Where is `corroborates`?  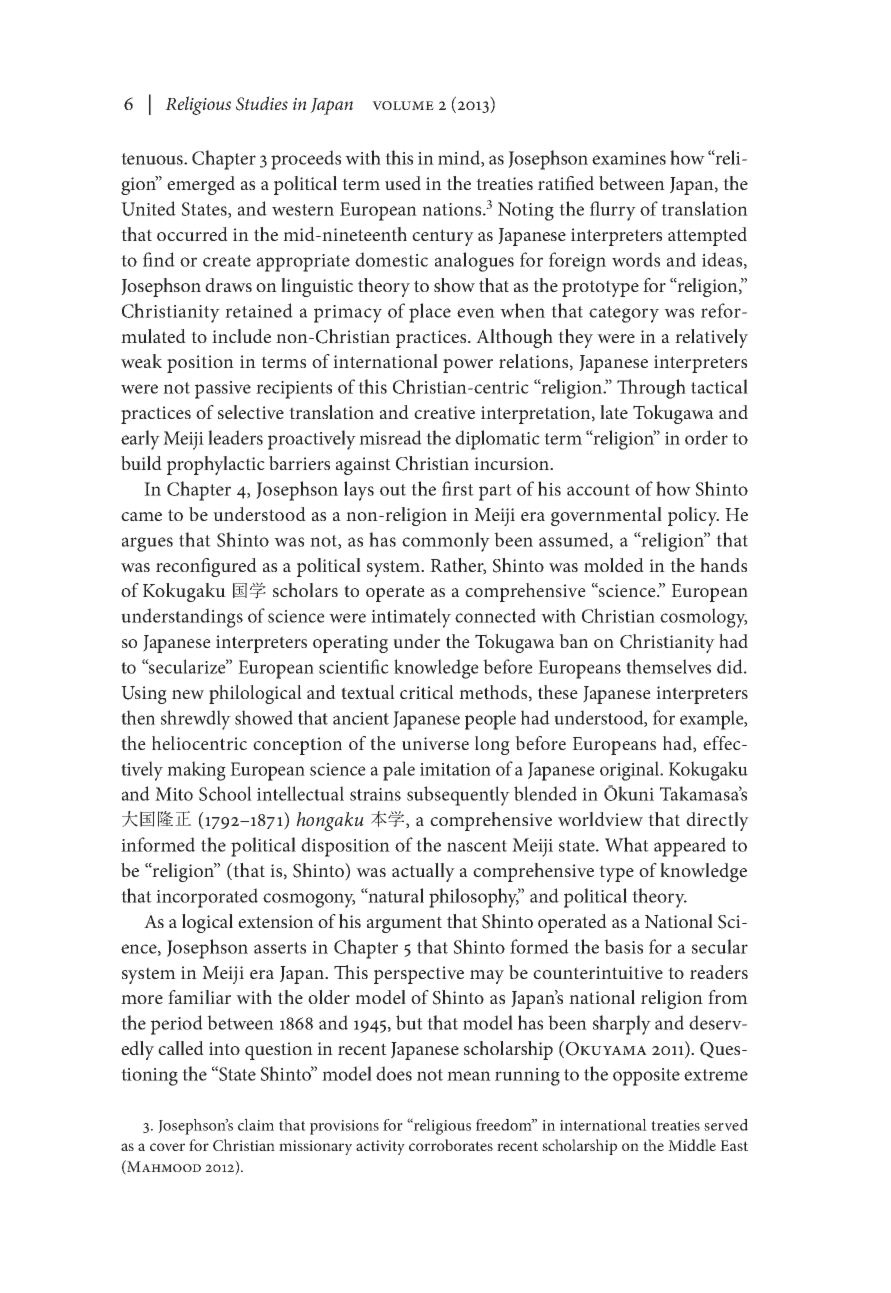 corroborates is located at coordinates (451, 1145).
